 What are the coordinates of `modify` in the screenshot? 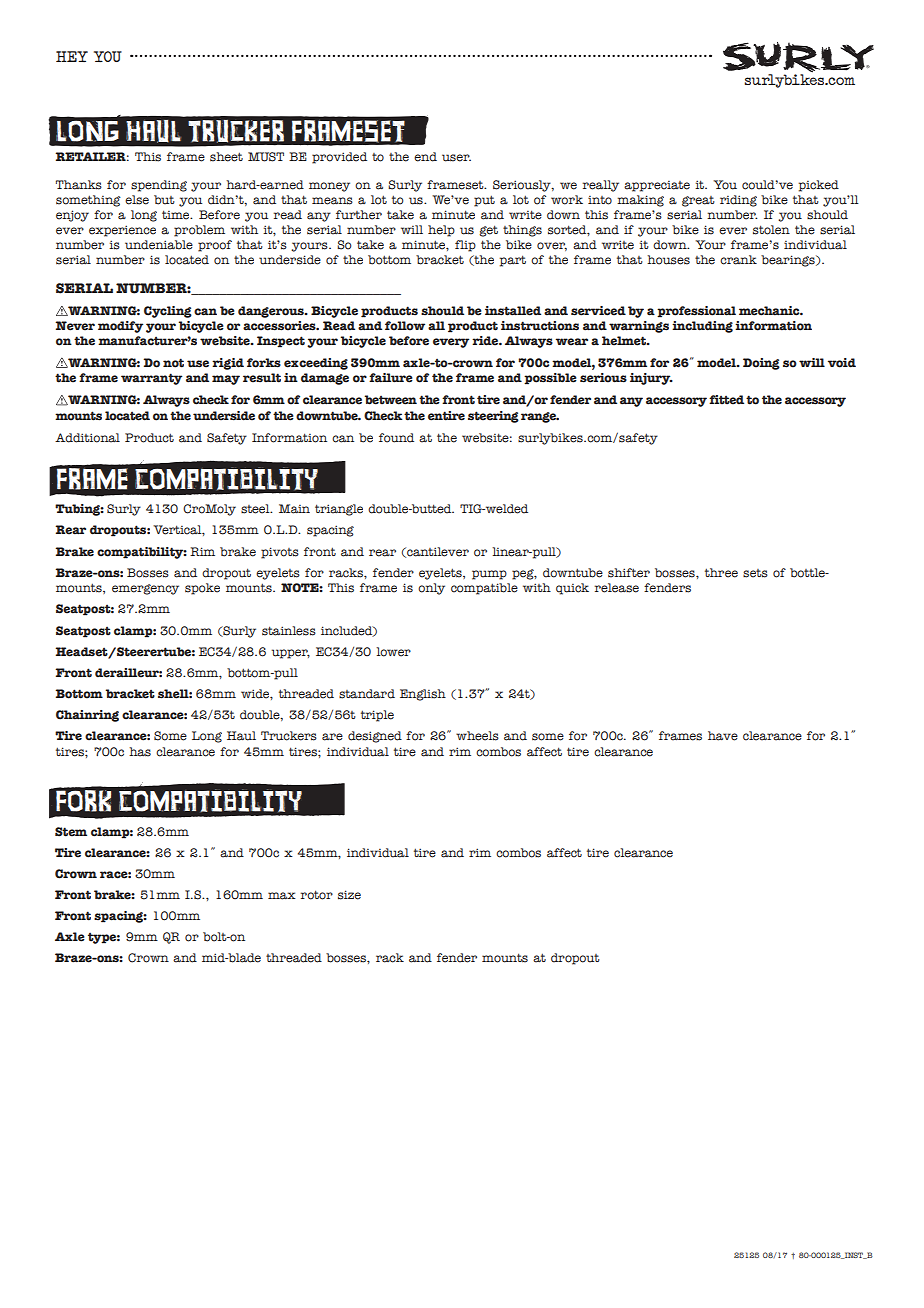 It's located at (120, 327).
